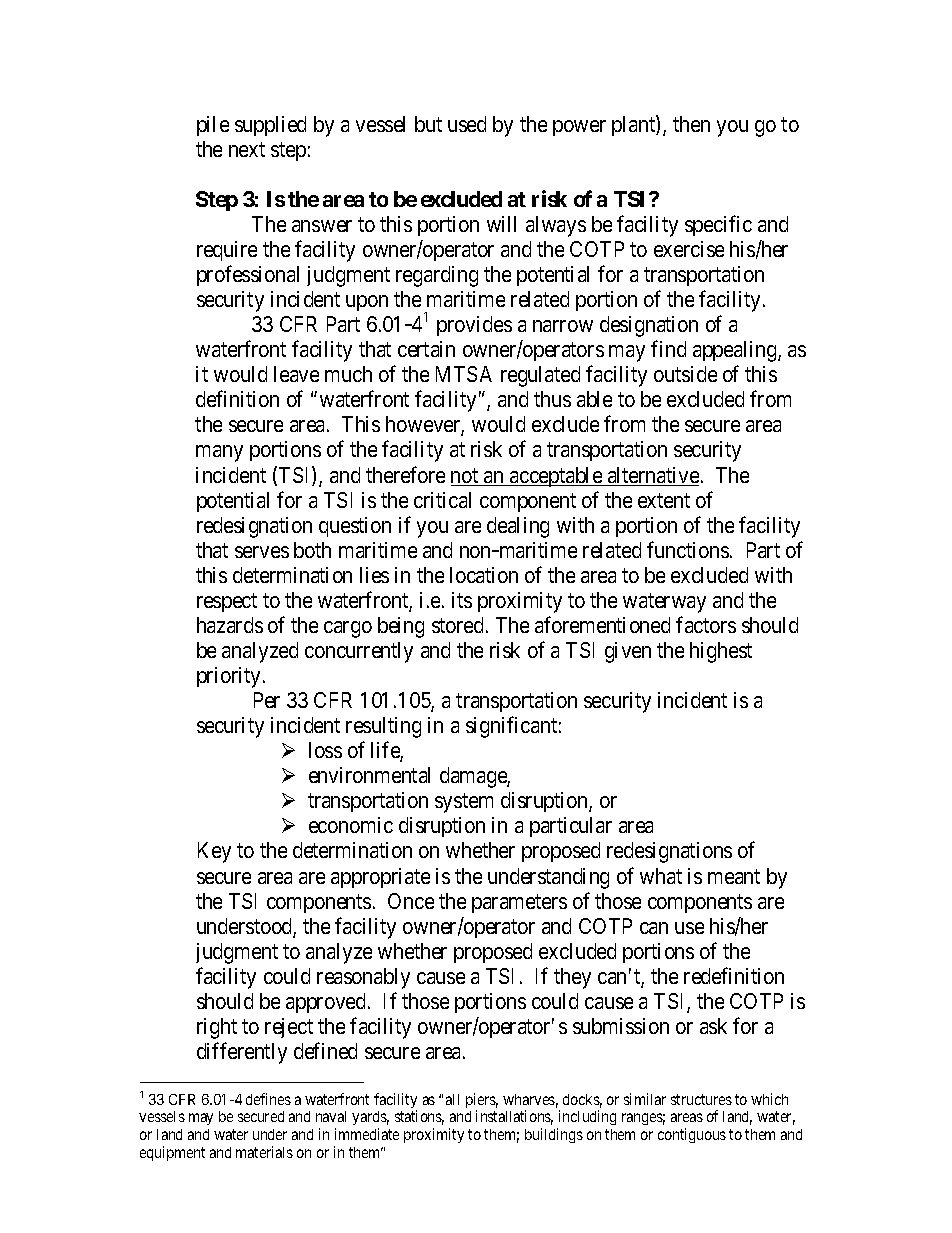 This page has height=1233, width=952. I want to click on installations, so click(514, 1117).
